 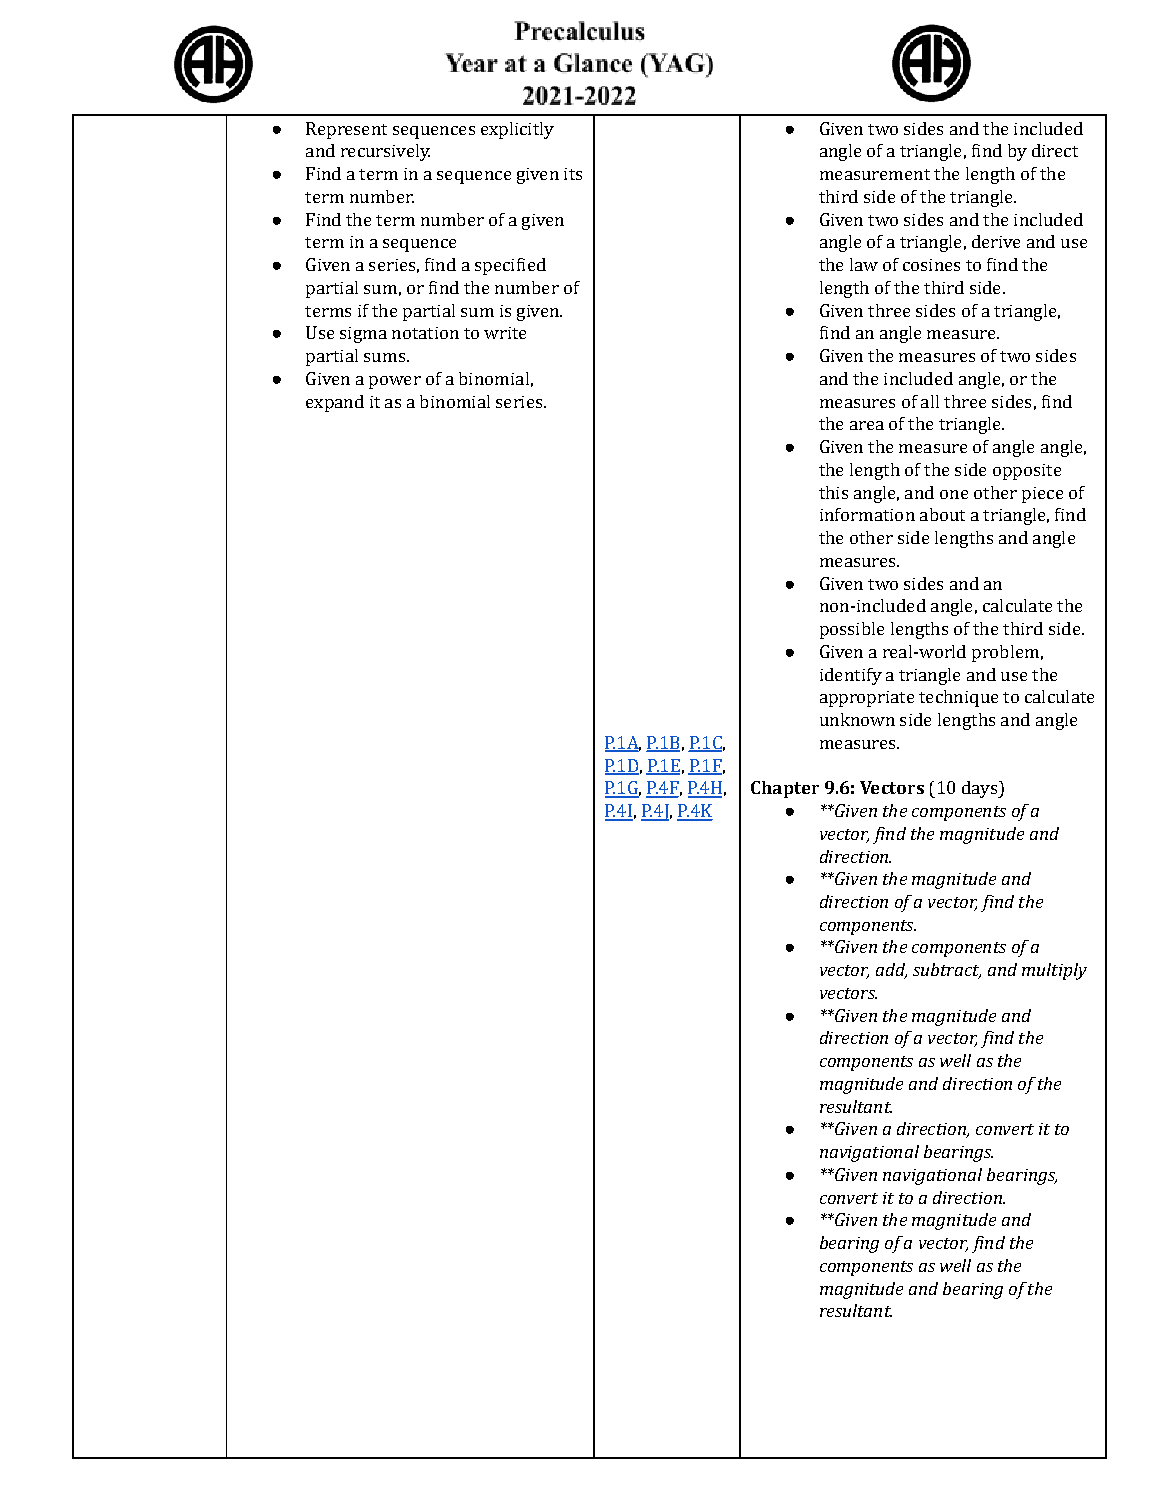 I want to click on this, so click(x=833, y=492).
